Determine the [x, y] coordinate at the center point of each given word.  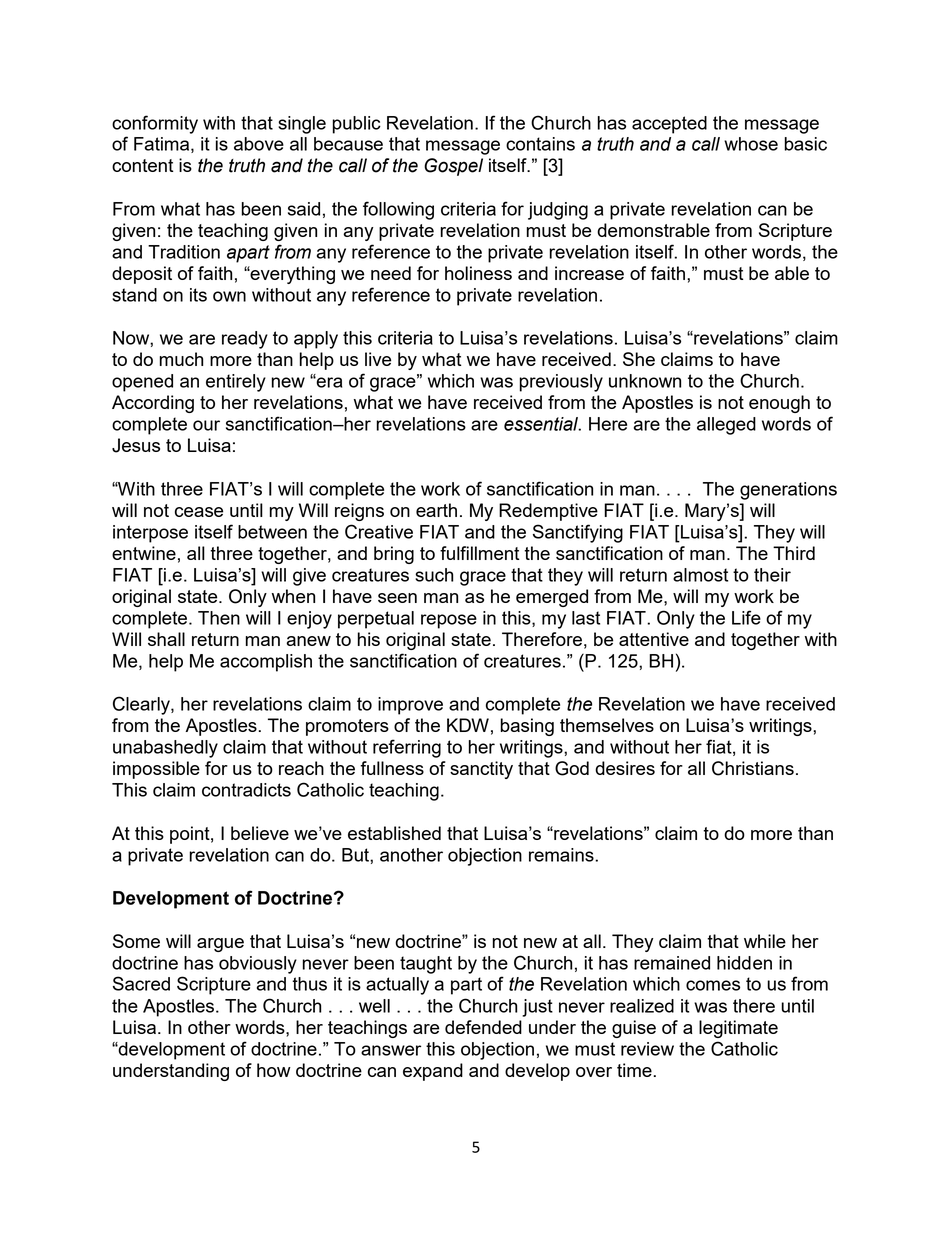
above [259, 144]
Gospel [453, 167]
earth [436, 510]
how [274, 1070]
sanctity [481, 770]
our [206, 425]
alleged [726, 426]
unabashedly [165, 749]
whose [751, 144]
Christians [753, 768]
